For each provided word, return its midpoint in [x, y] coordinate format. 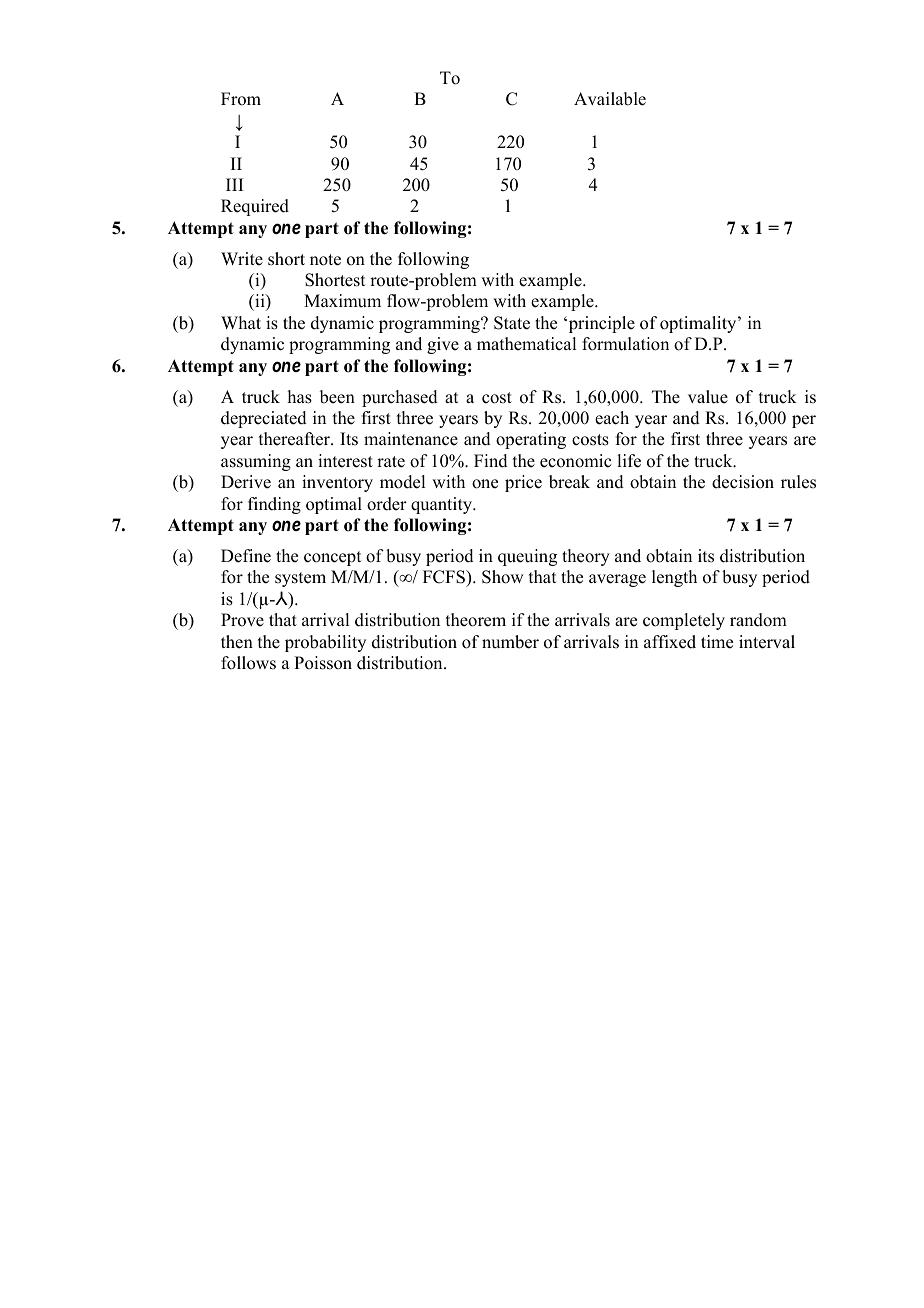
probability [325, 643]
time [717, 642]
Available [610, 99]
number [510, 642]
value [708, 397]
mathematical [526, 344]
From [241, 99]
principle [600, 324]
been [337, 397]
